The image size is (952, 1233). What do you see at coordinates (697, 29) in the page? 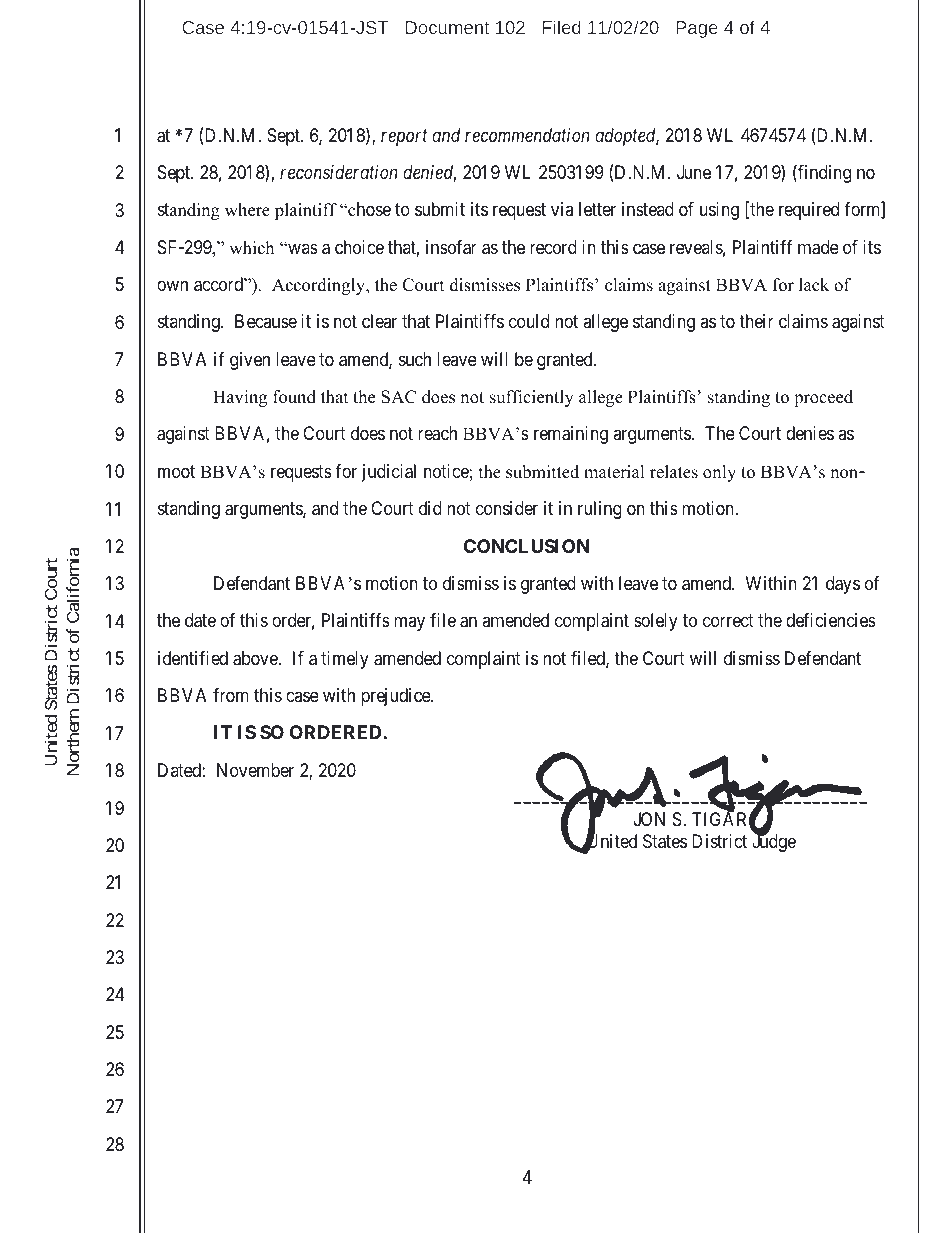
I see `Page` at bounding box center [697, 29].
